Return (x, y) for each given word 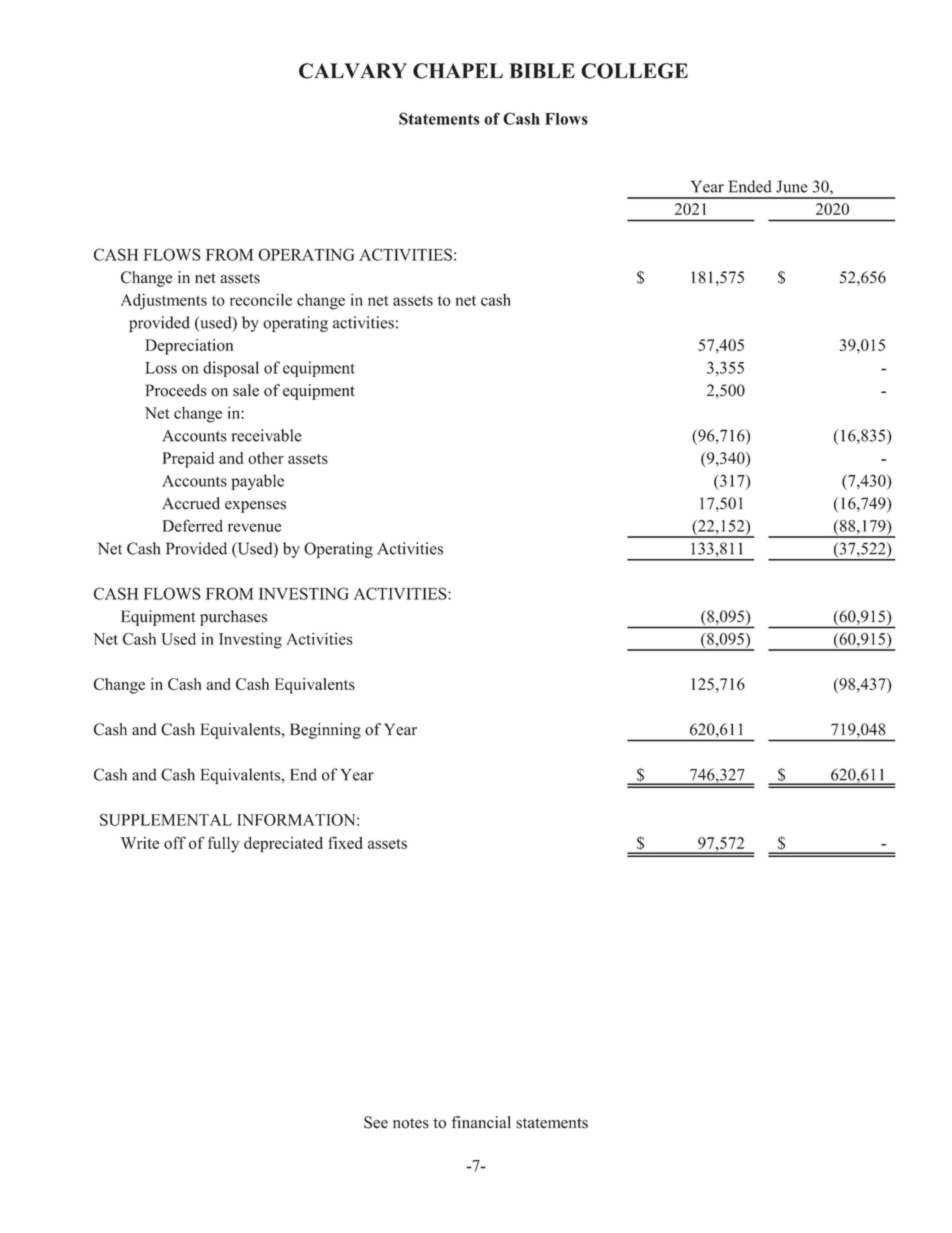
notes (411, 1123)
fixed (345, 842)
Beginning (325, 731)
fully (223, 844)
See (376, 1122)
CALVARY (353, 71)
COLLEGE (634, 71)
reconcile (261, 300)
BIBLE (542, 70)
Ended (750, 186)
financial (481, 1122)
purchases (233, 618)
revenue (254, 527)
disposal (231, 369)
